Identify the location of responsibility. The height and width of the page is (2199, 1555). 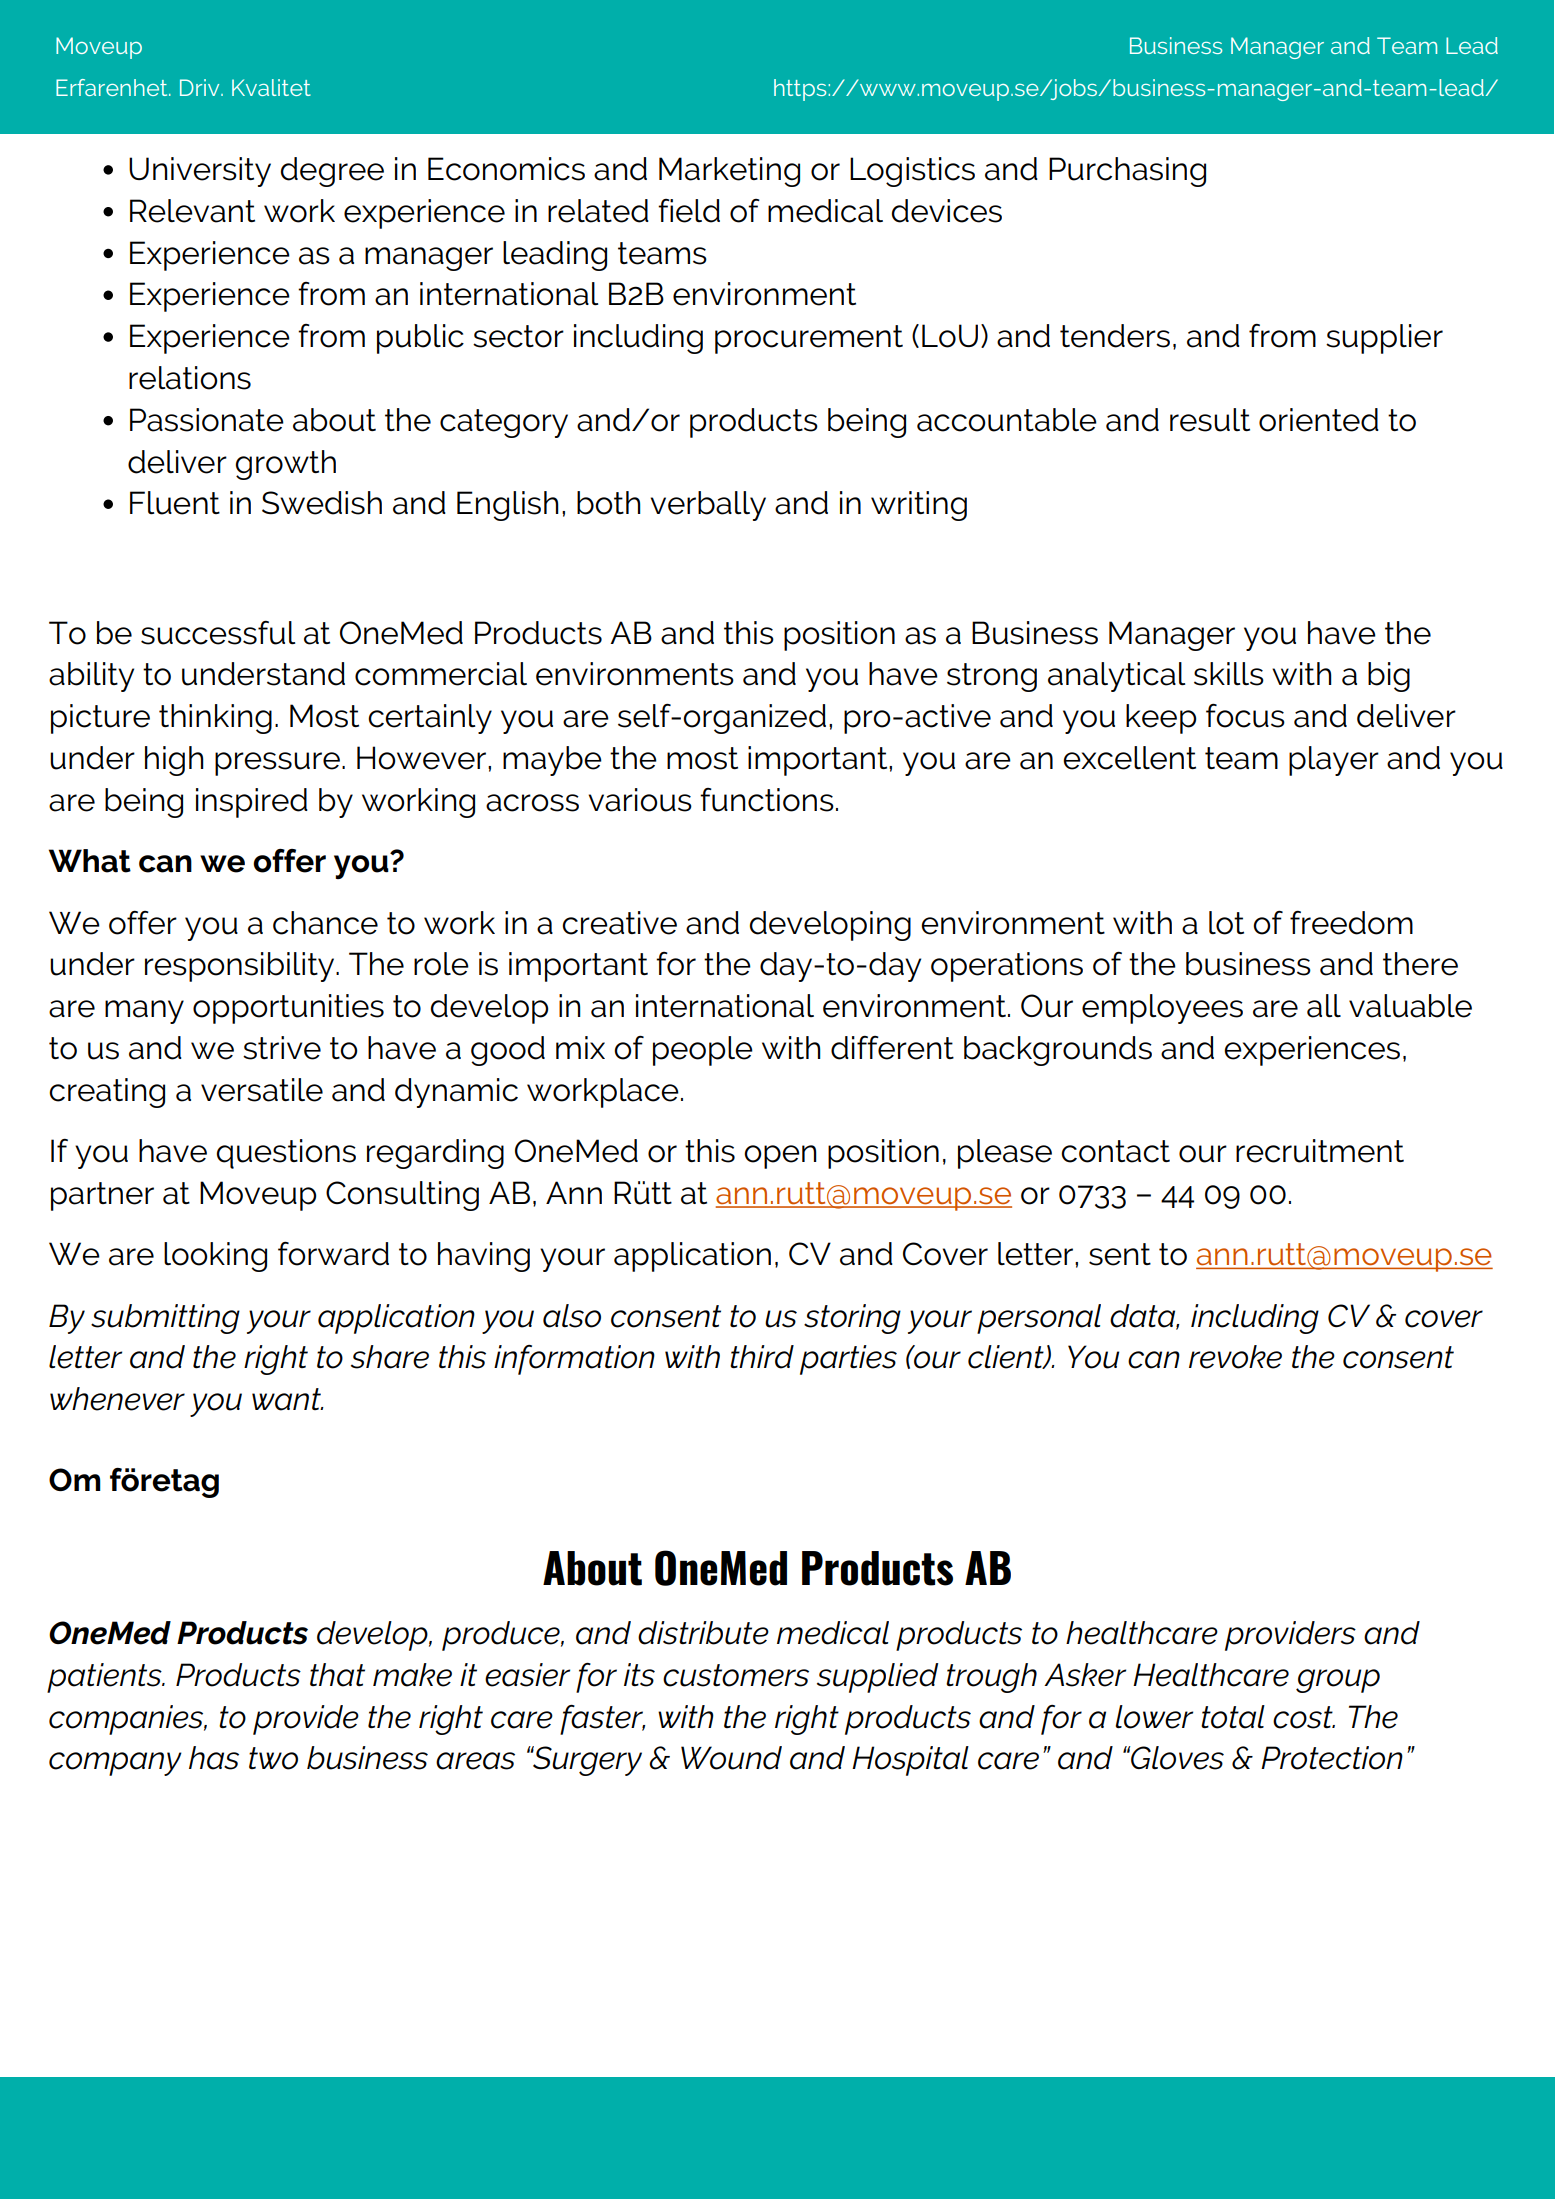
(241, 967).
